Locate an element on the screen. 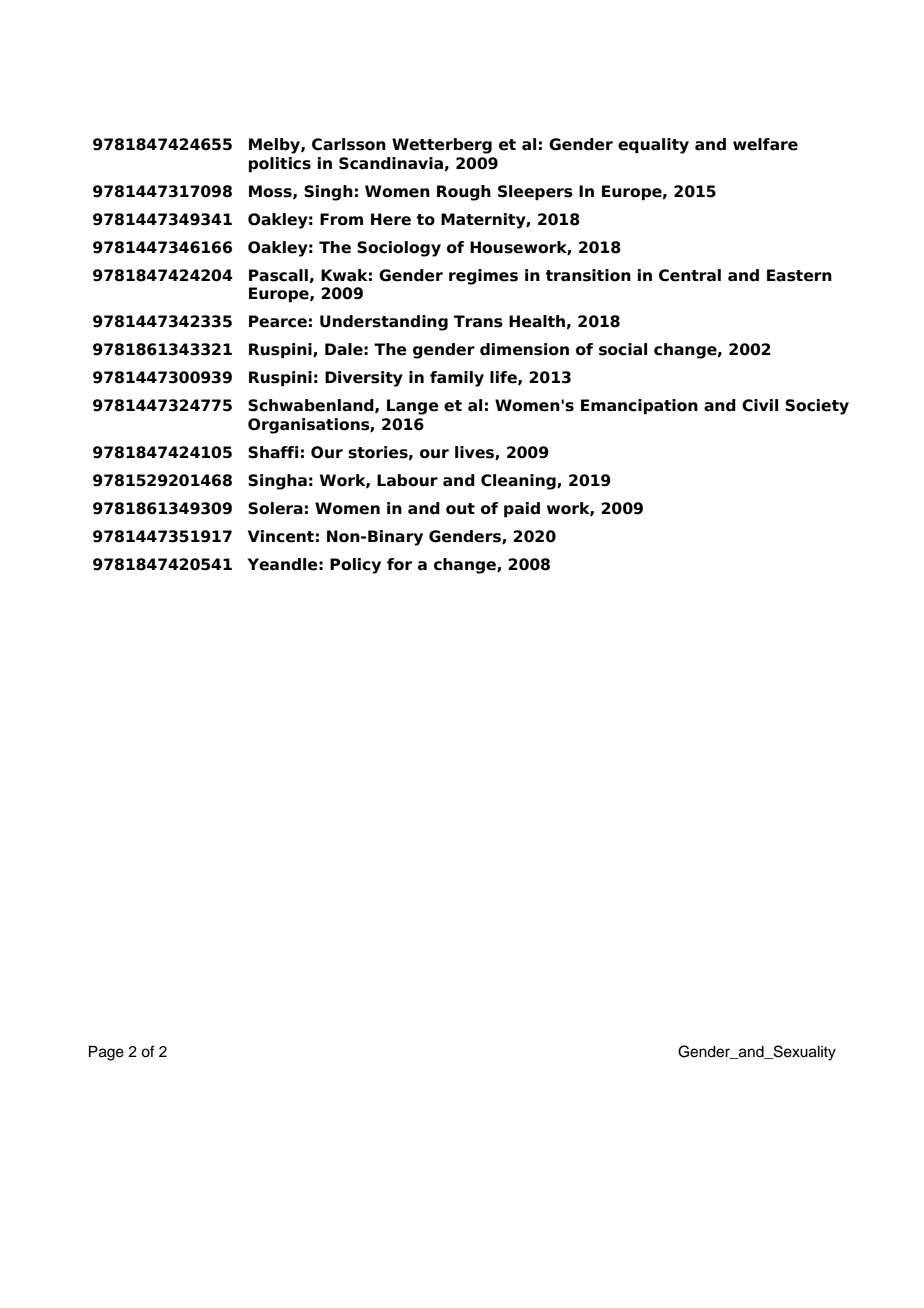 Image resolution: width=924 pixels, height=1308 pixels. family is located at coordinates (457, 379).
